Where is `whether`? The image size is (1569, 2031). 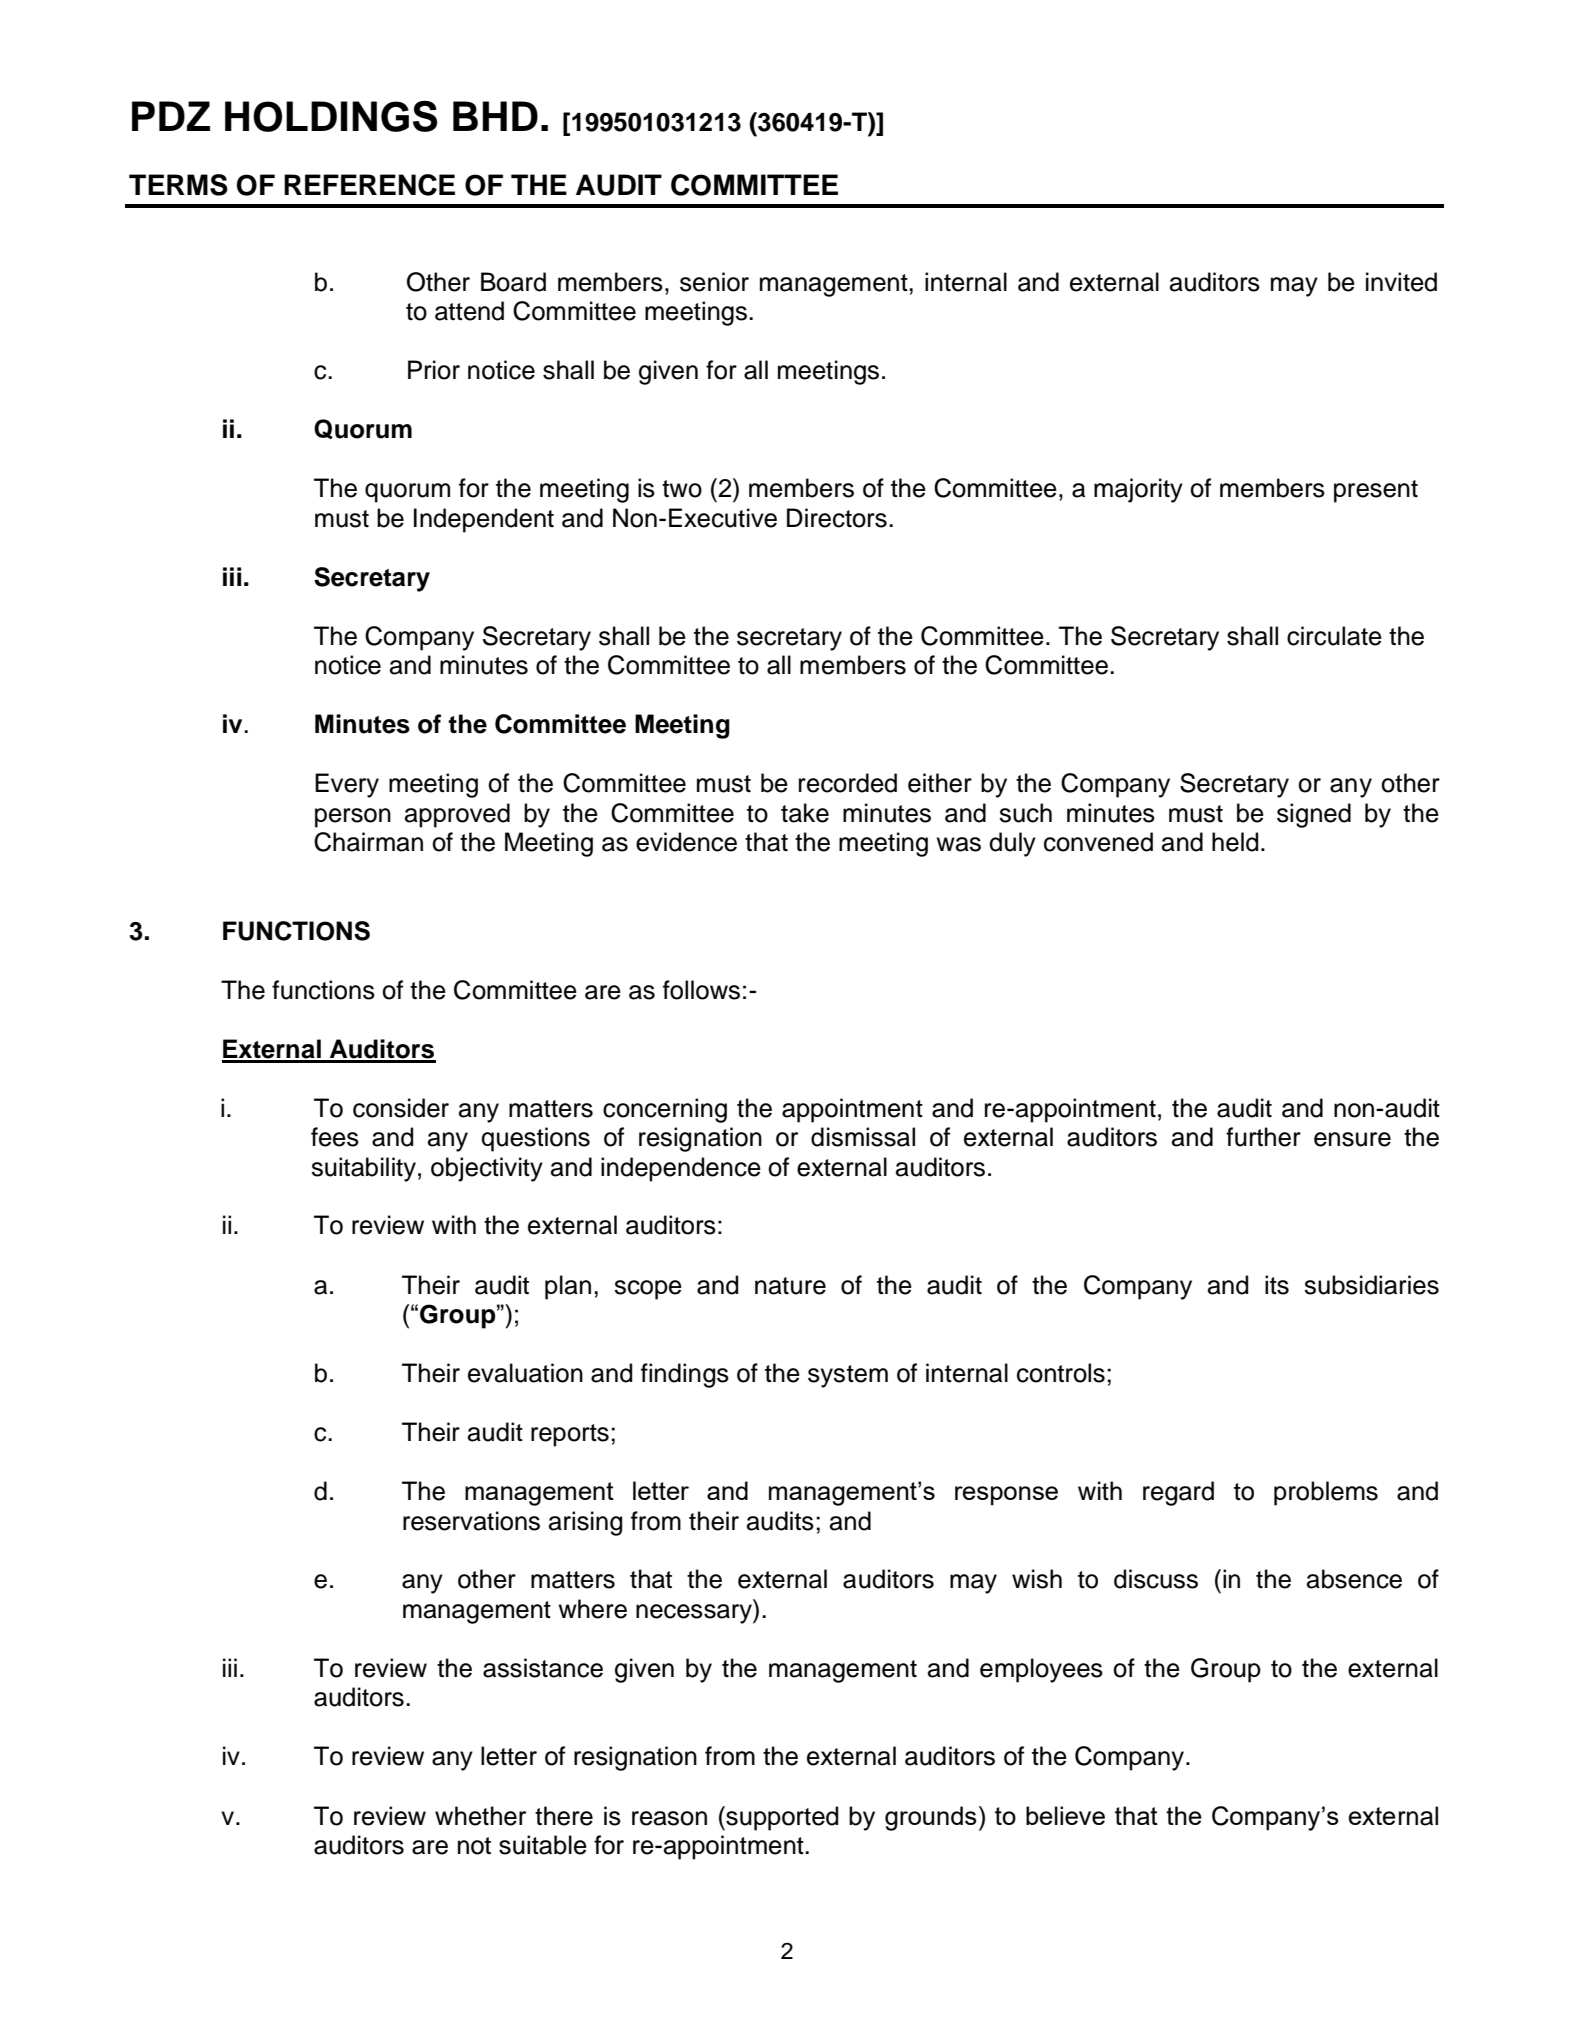
whether is located at coordinates (480, 1816).
